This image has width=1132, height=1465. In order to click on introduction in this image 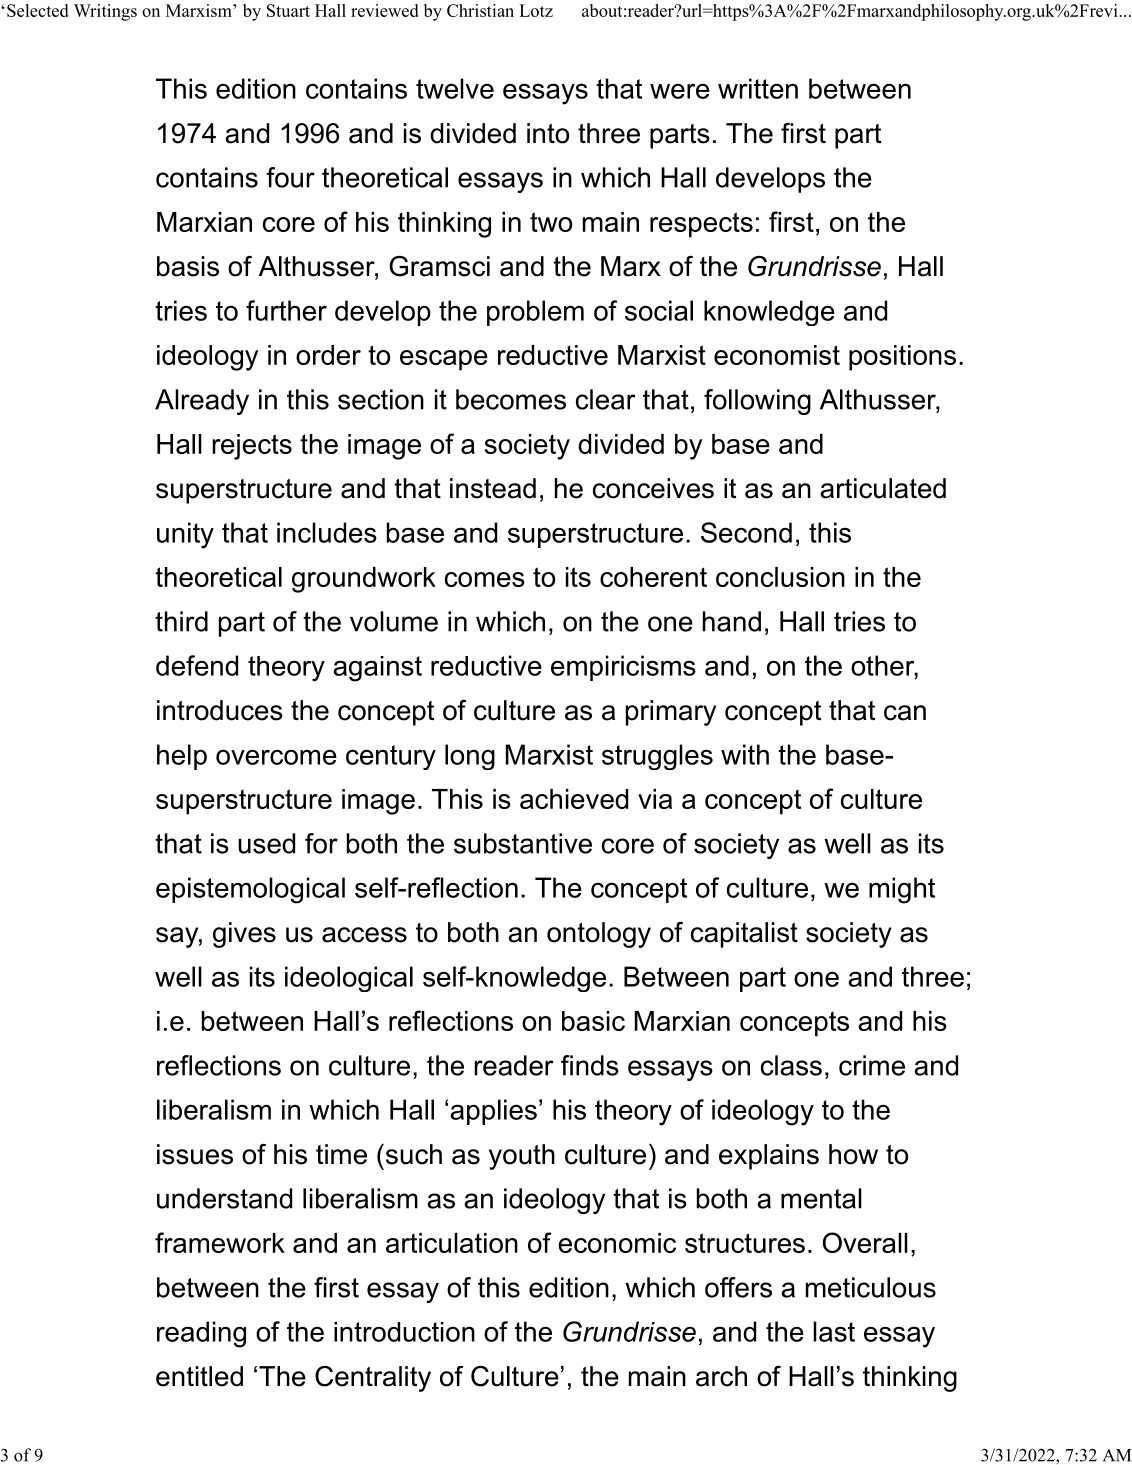, I will do `click(404, 1332)`.
